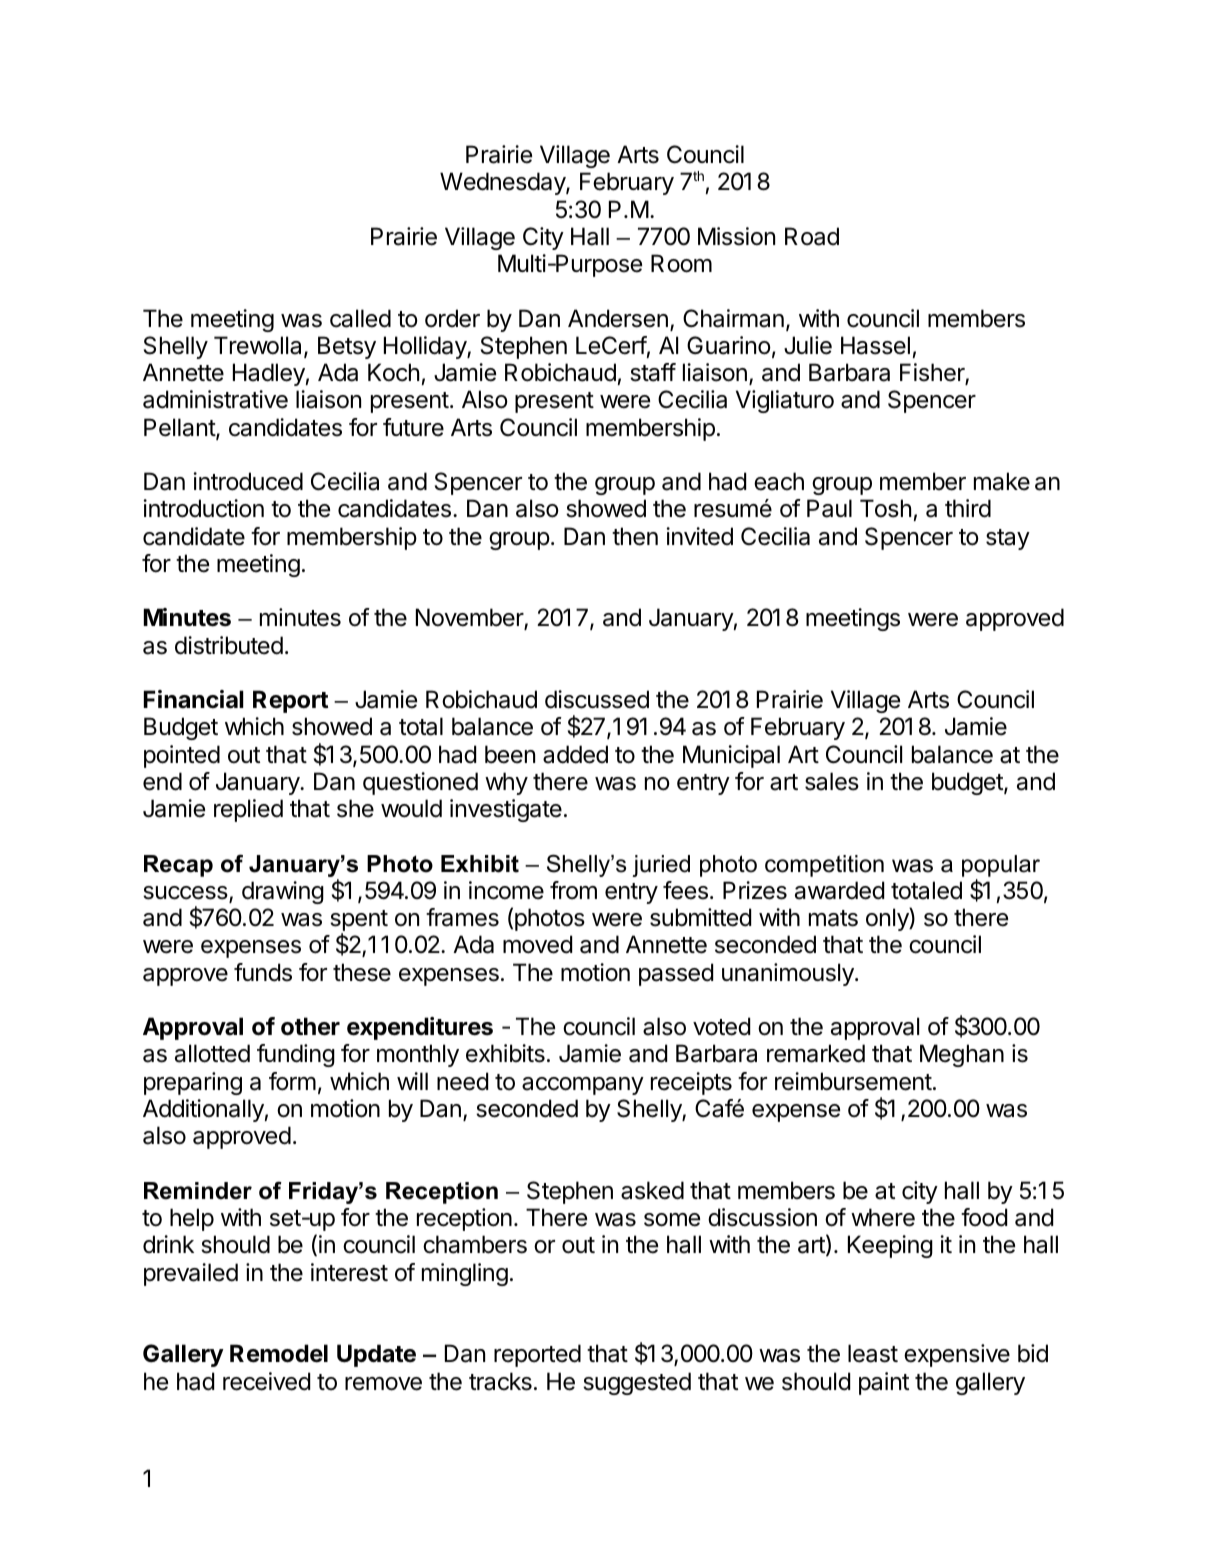  I want to click on funds, so click(263, 972).
